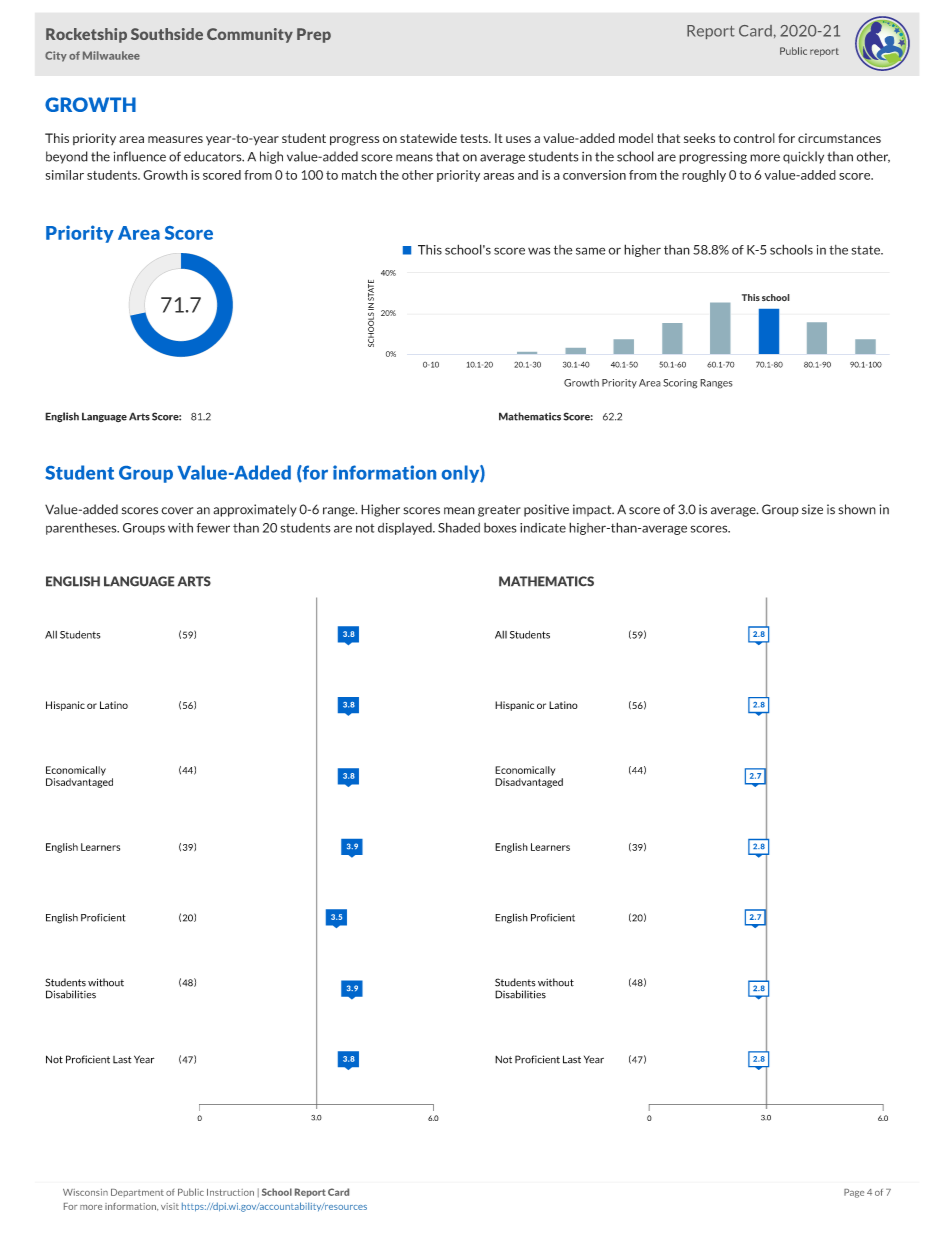 The width and height of the document is (952, 1233). Describe the element at coordinates (812, 509) in the document. I see `size` at that location.
